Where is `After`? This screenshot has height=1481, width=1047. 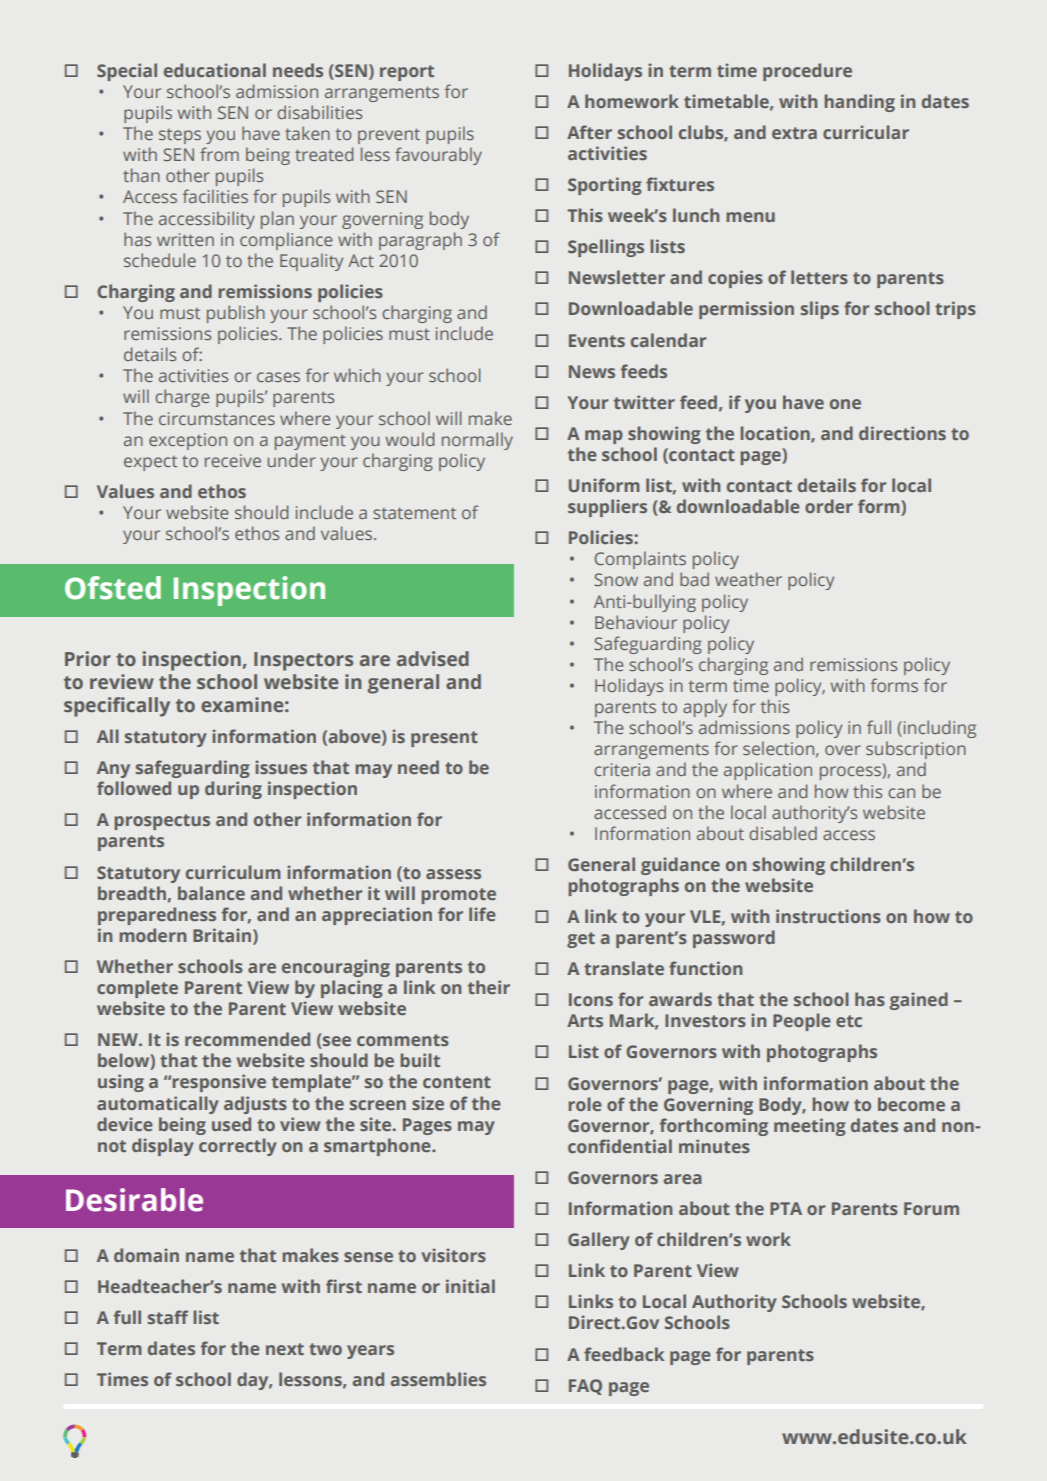 After is located at coordinates (589, 132).
